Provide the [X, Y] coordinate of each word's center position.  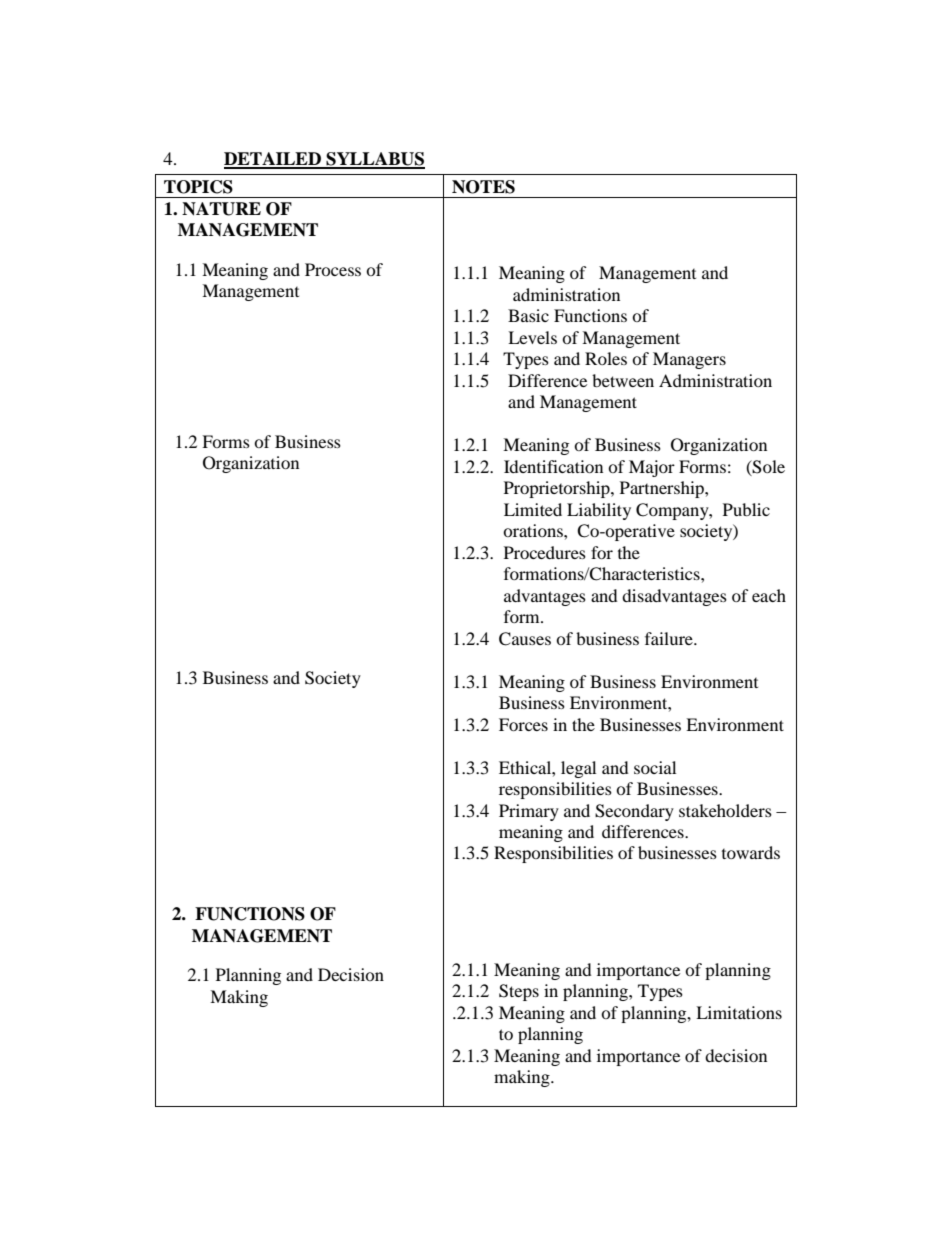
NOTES [483, 187]
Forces [523, 724]
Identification [553, 466]
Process [333, 269]
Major [652, 468]
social [655, 767]
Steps [519, 992]
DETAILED [274, 160]
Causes [525, 639]
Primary [529, 812]
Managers [689, 360]
